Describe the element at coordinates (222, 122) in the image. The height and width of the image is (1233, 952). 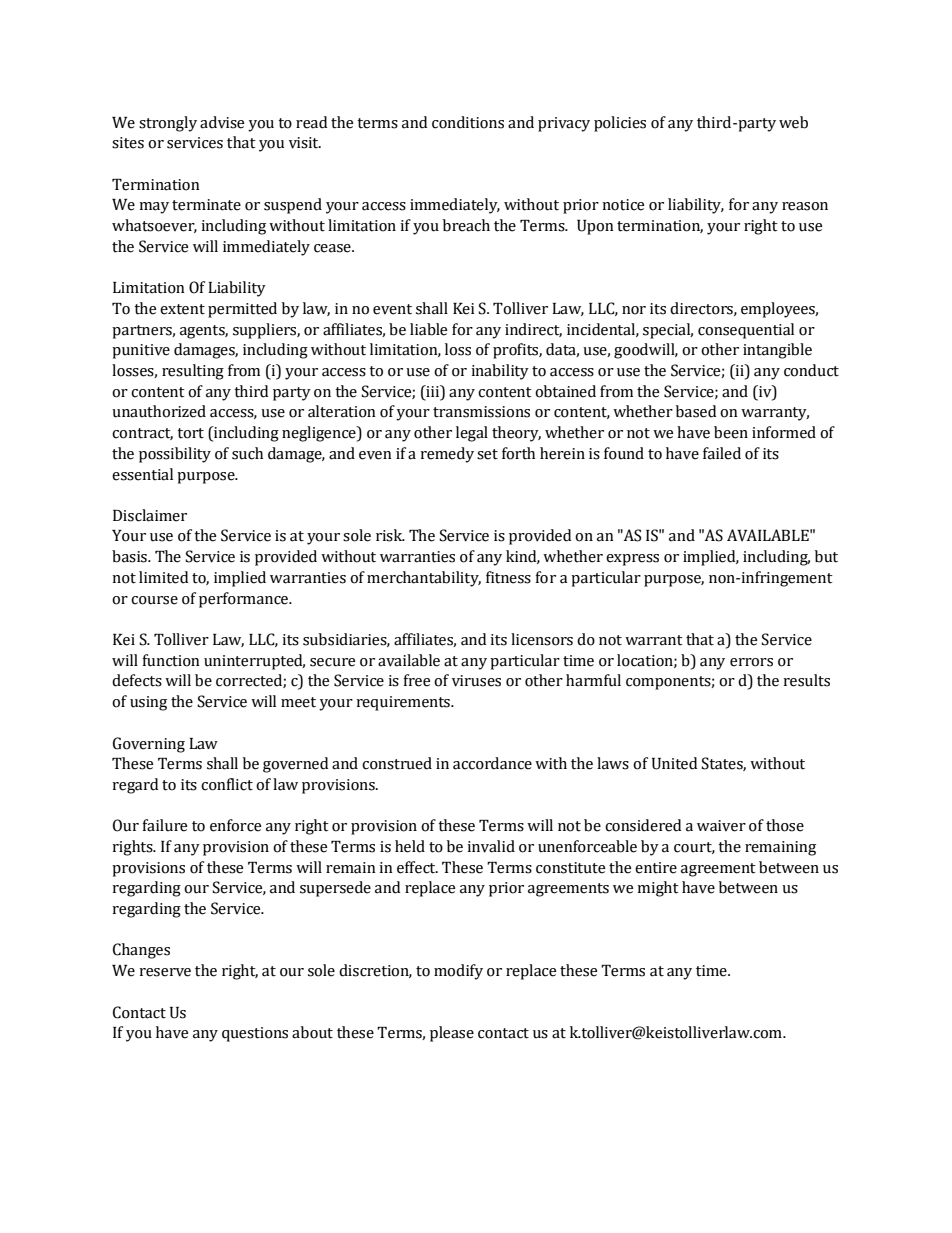
I see `advise` at that location.
